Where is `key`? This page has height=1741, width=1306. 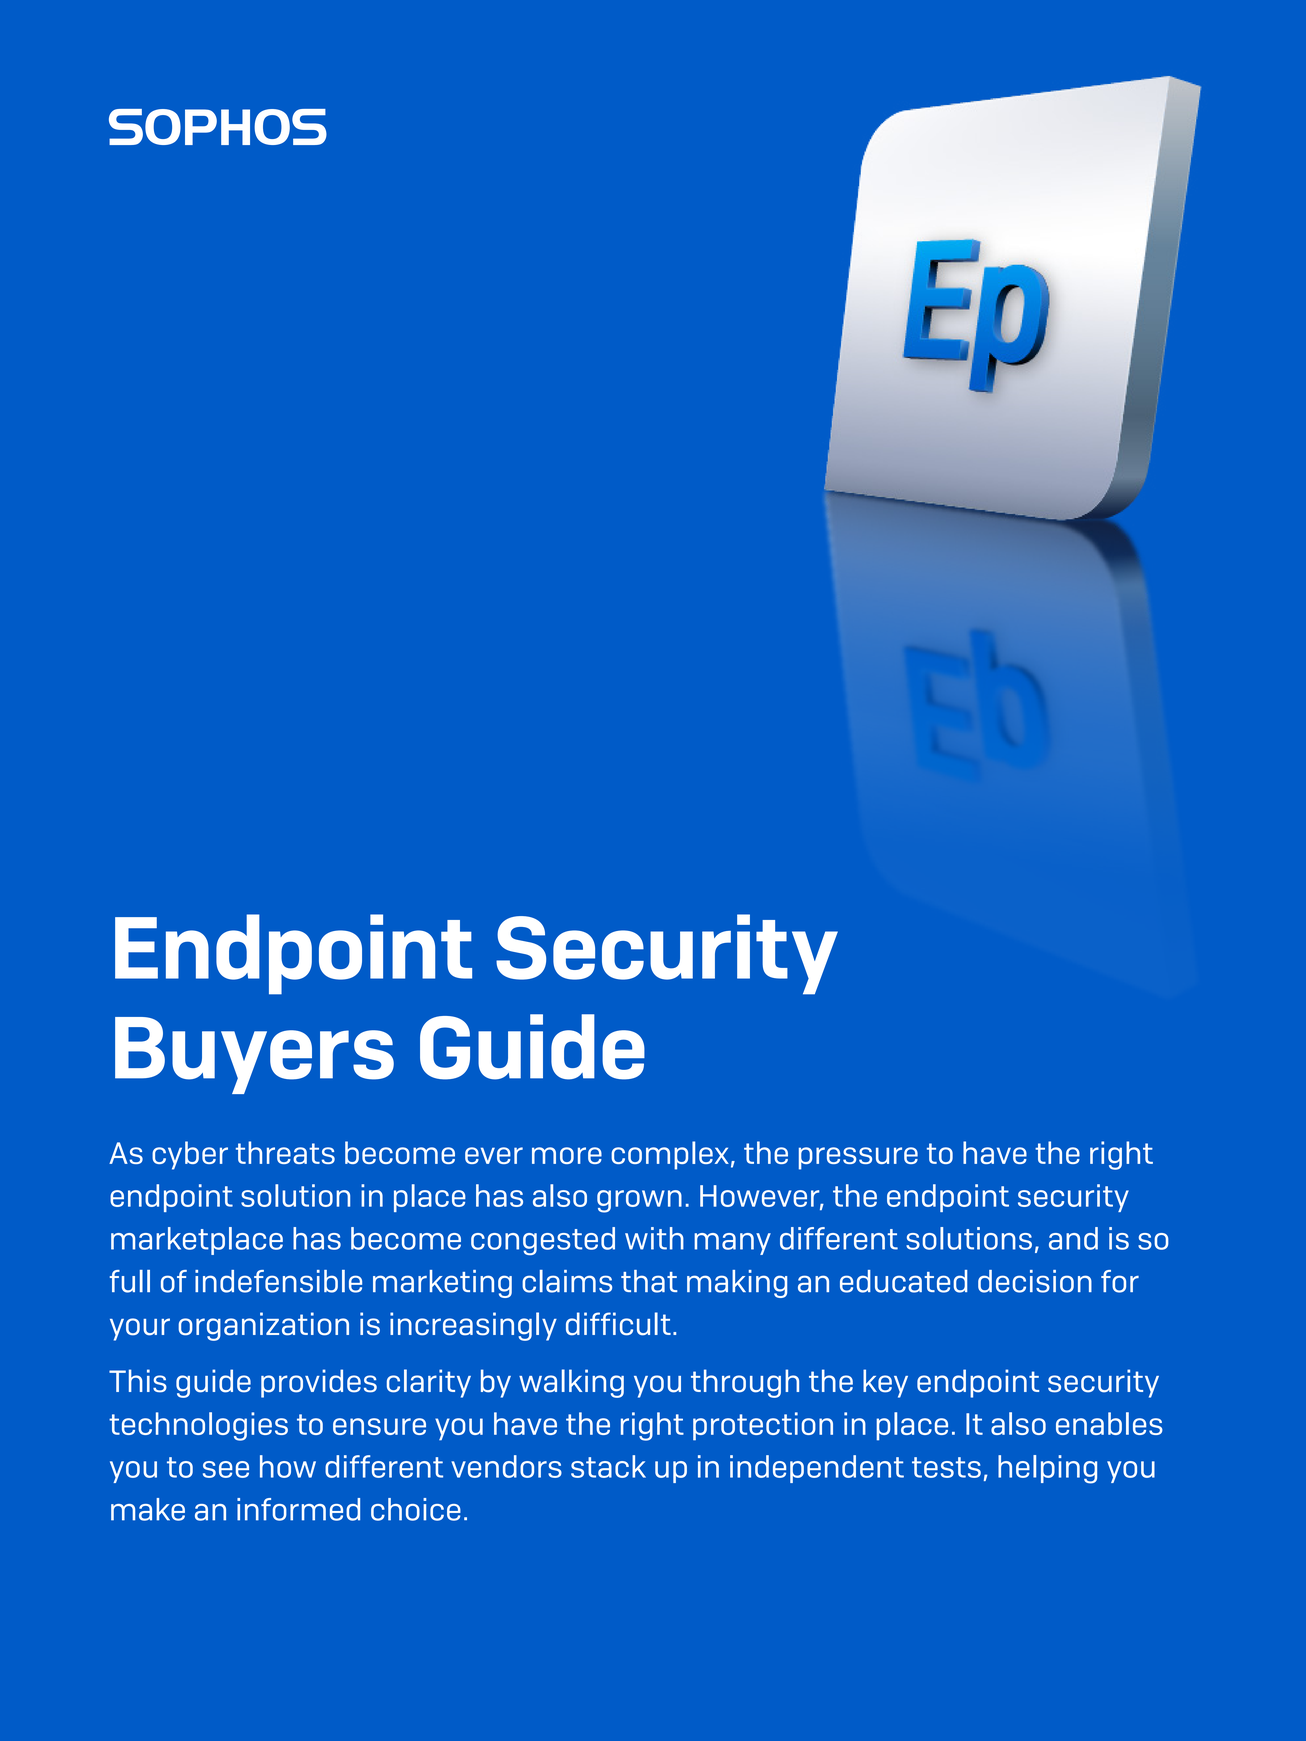 key is located at coordinates (885, 1383).
